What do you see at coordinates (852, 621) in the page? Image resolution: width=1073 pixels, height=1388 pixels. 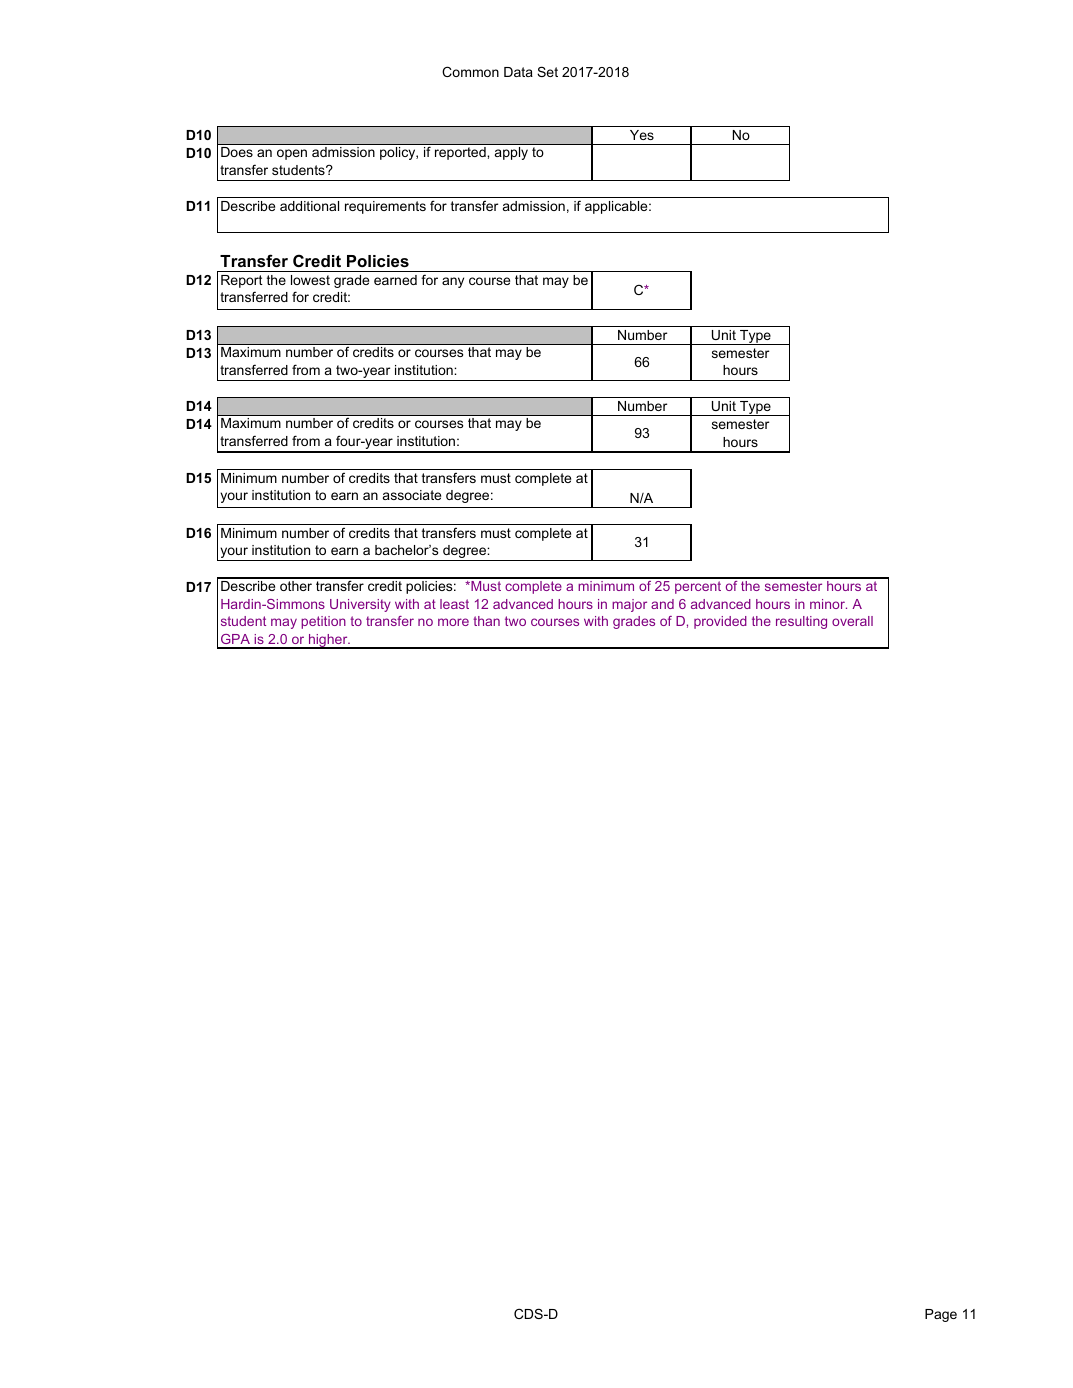 I see `overall` at bounding box center [852, 621].
